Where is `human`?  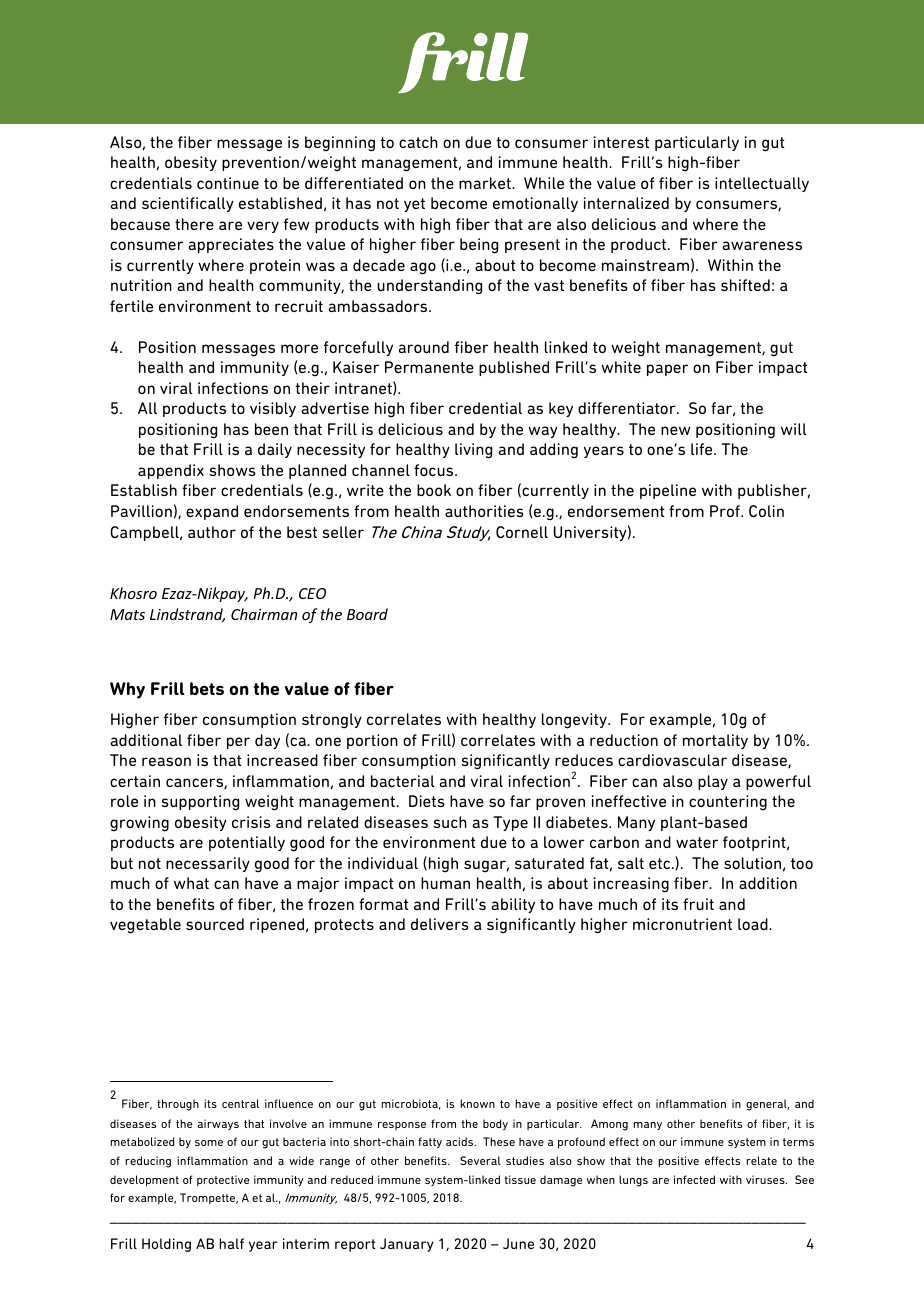
human is located at coordinates (445, 883).
